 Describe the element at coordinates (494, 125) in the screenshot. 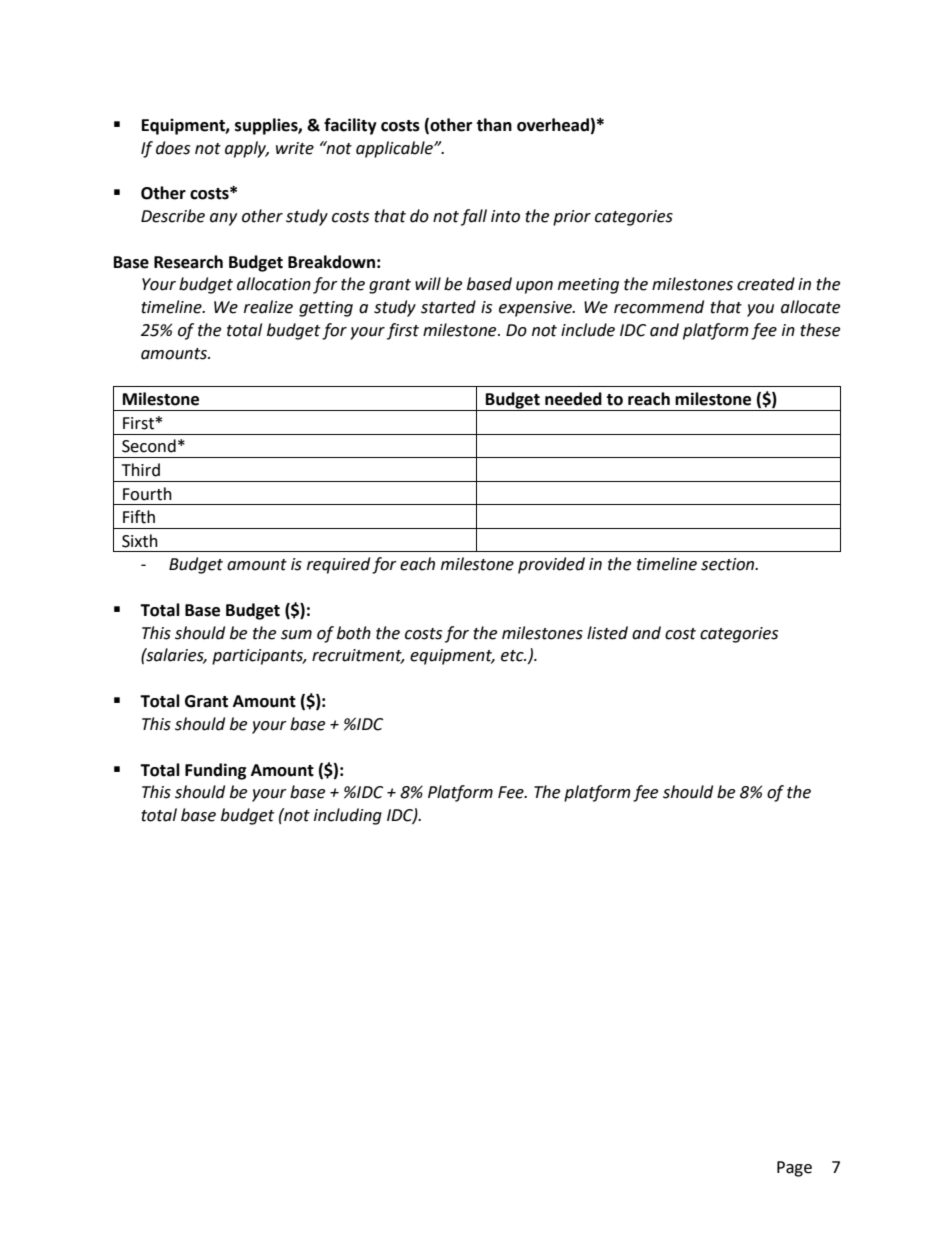

I see `than` at that location.
